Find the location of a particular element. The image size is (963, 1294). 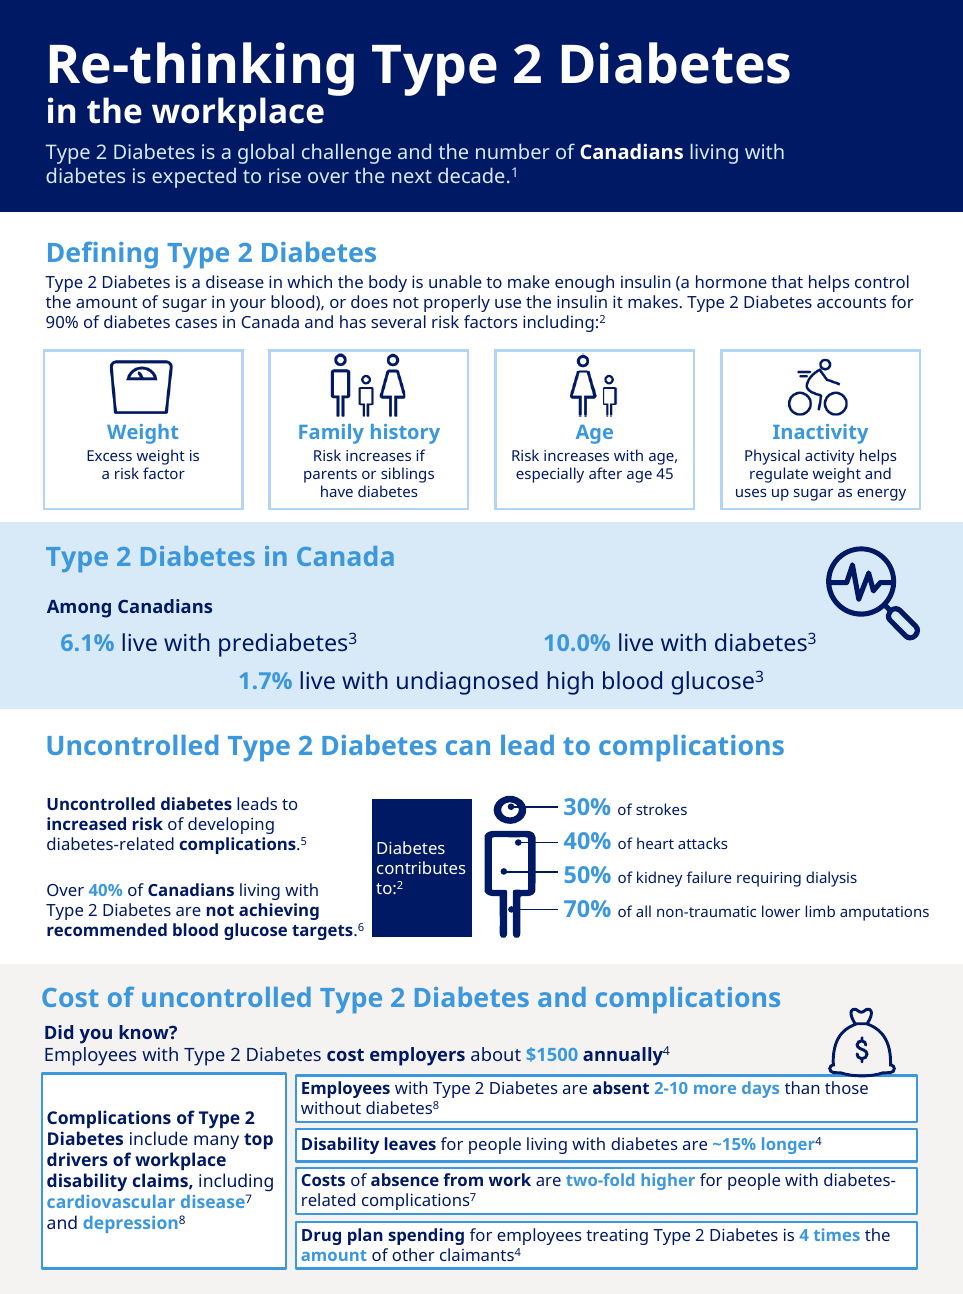

Among is located at coordinates (79, 609).
